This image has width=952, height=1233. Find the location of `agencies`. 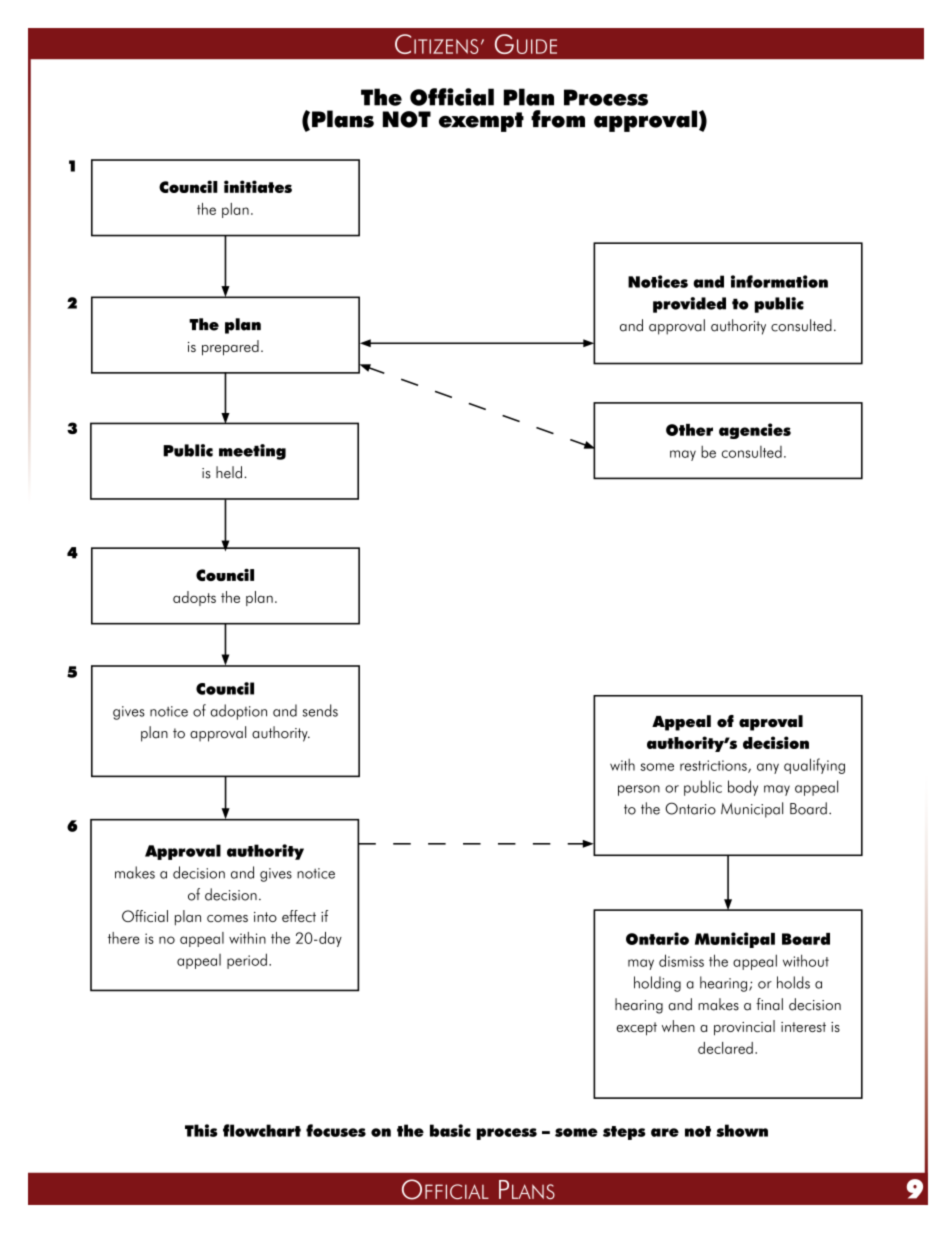

agencies is located at coordinates (755, 431).
